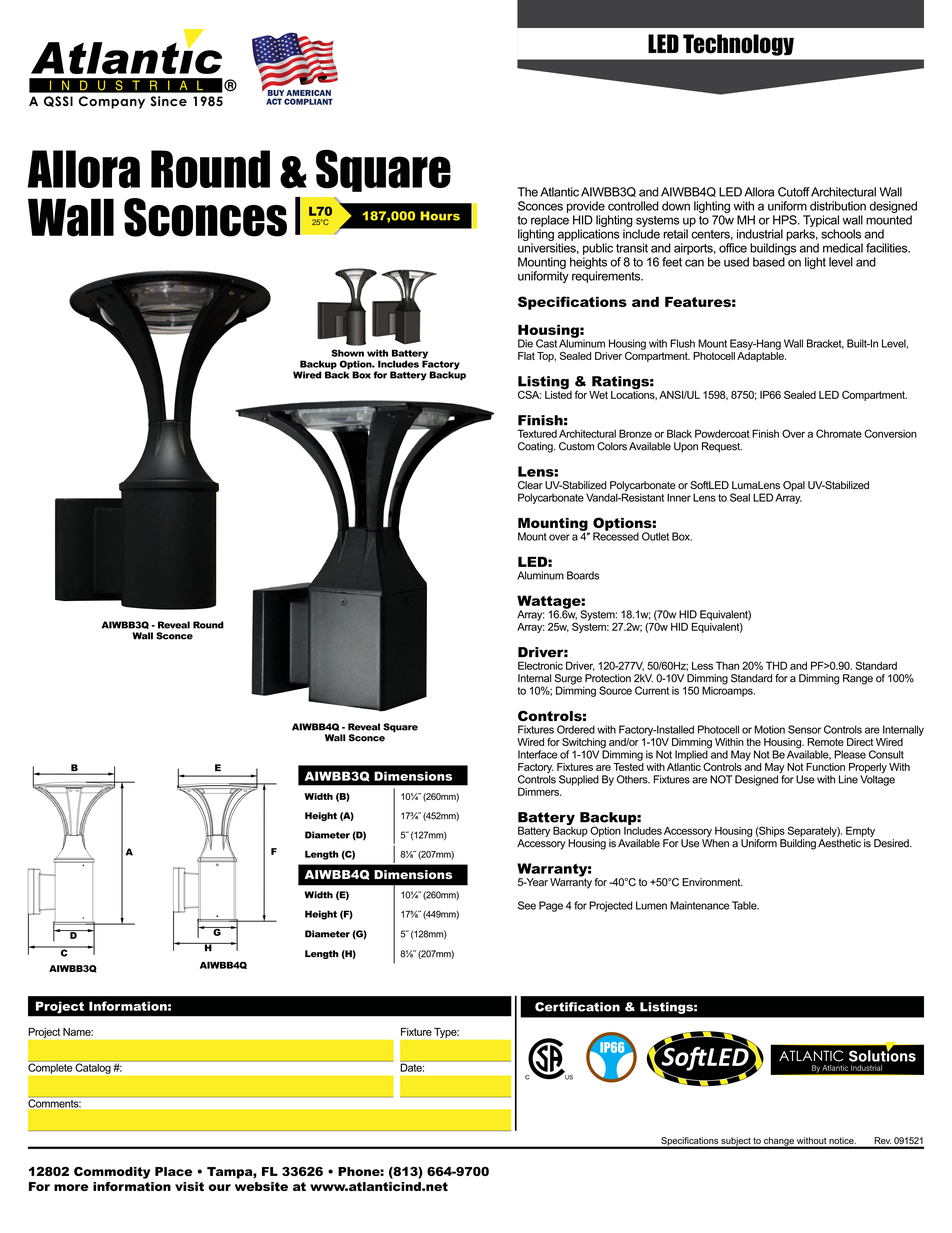 This screenshot has height=1233, width=952. I want to click on Function, so click(825, 767).
